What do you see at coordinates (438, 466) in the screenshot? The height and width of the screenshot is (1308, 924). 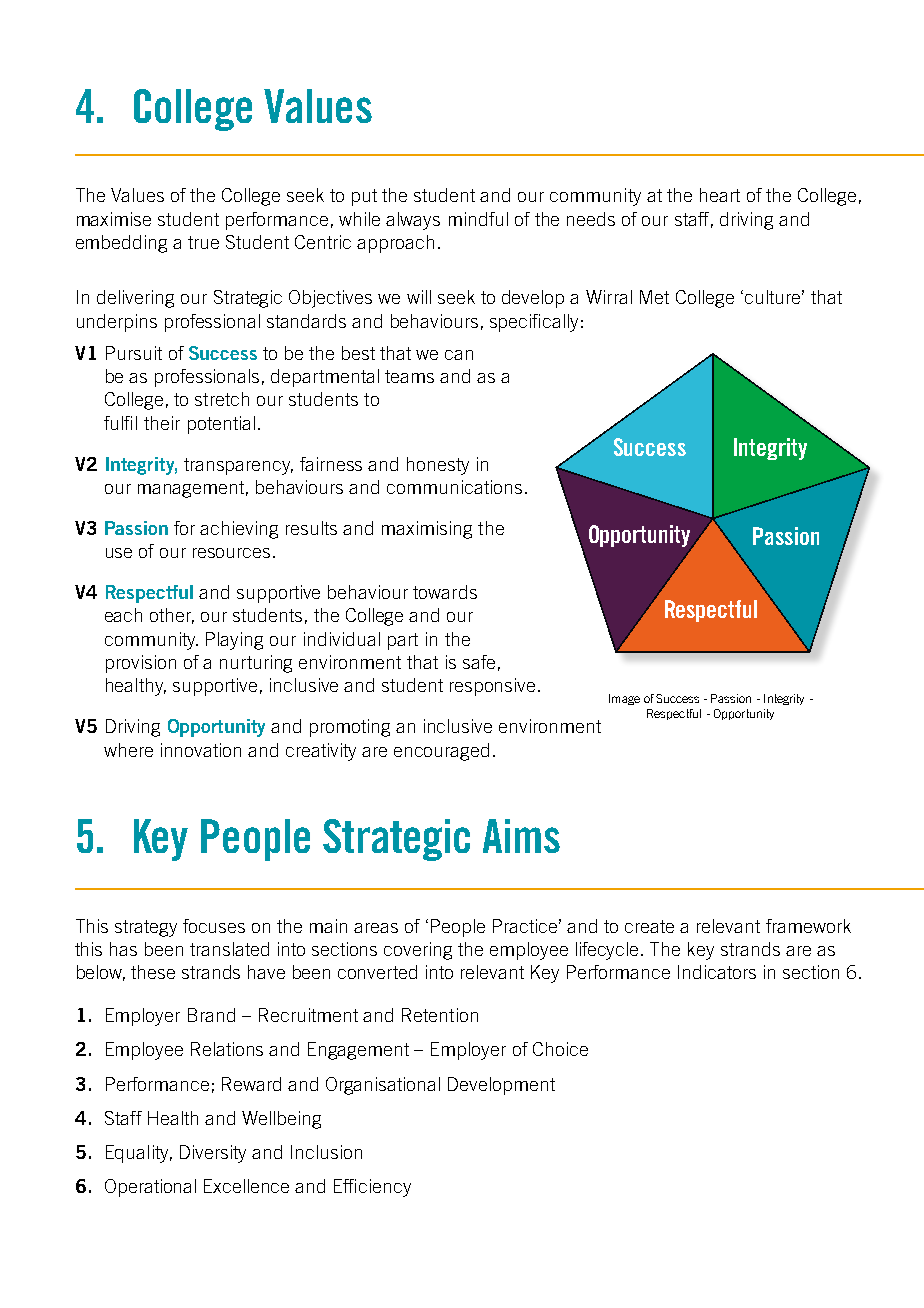 I see `honesty` at bounding box center [438, 466].
